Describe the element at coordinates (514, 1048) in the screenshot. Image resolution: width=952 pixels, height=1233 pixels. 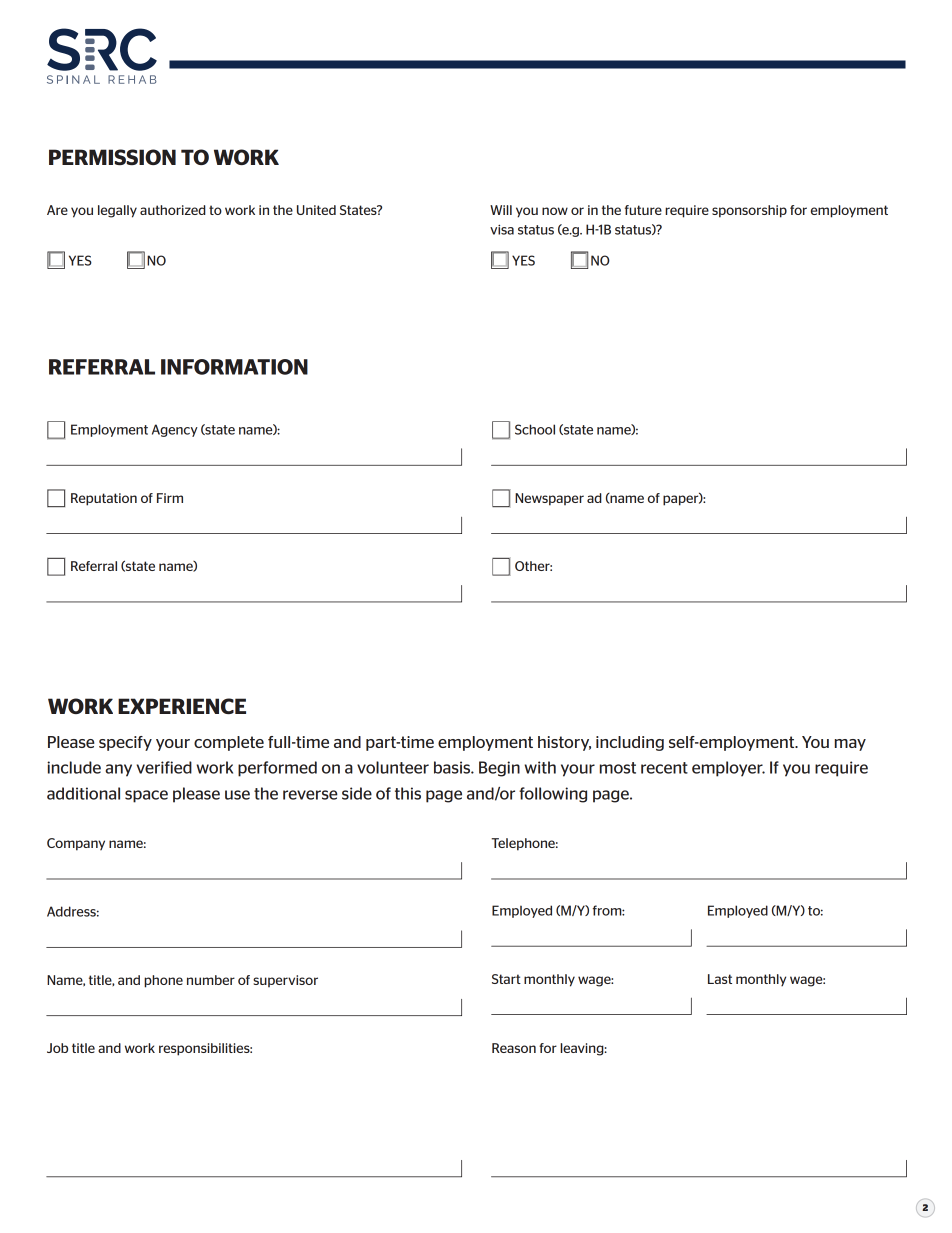
I see `Reason` at that location.
